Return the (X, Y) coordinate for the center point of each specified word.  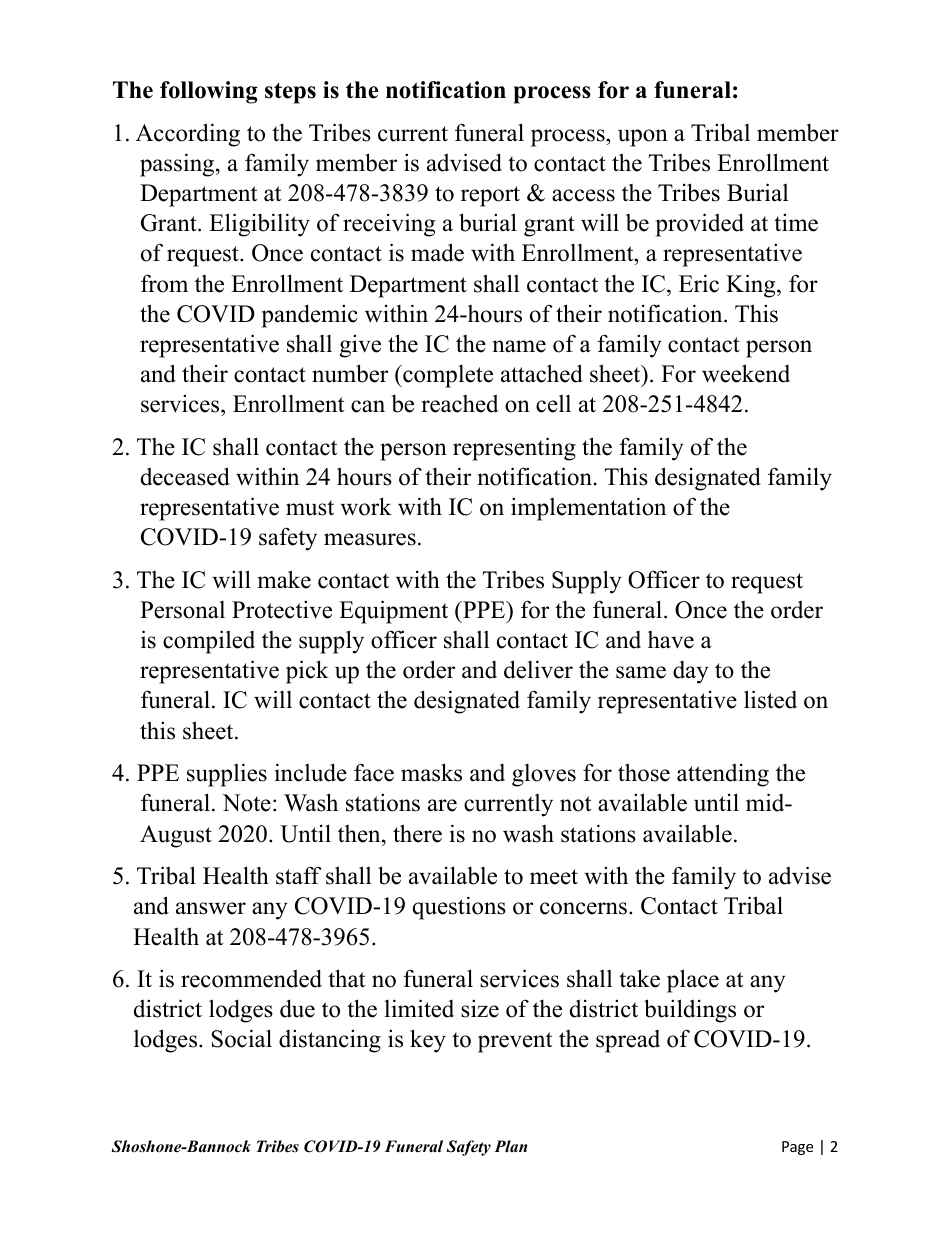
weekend (746, 373)
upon (643, 138)
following (209, 92)
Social (242, 1038)
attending (723, 775)
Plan (511, 1146)
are (442, 805)
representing (514, 449)
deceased (185, 476)
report (490, 196)
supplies (227, 775)
